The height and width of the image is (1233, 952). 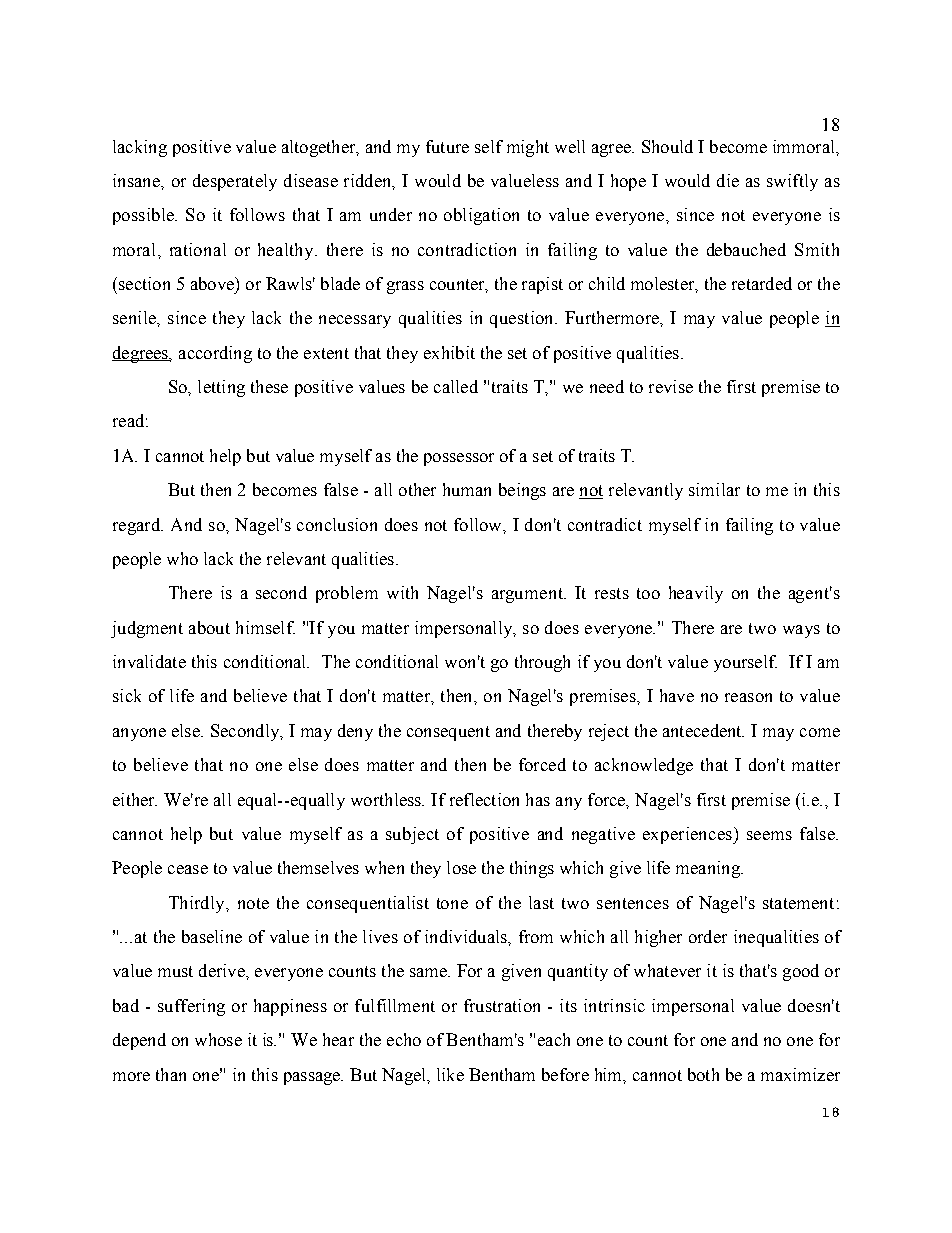 I want to click on possessor, so click(x=459, y=459).
